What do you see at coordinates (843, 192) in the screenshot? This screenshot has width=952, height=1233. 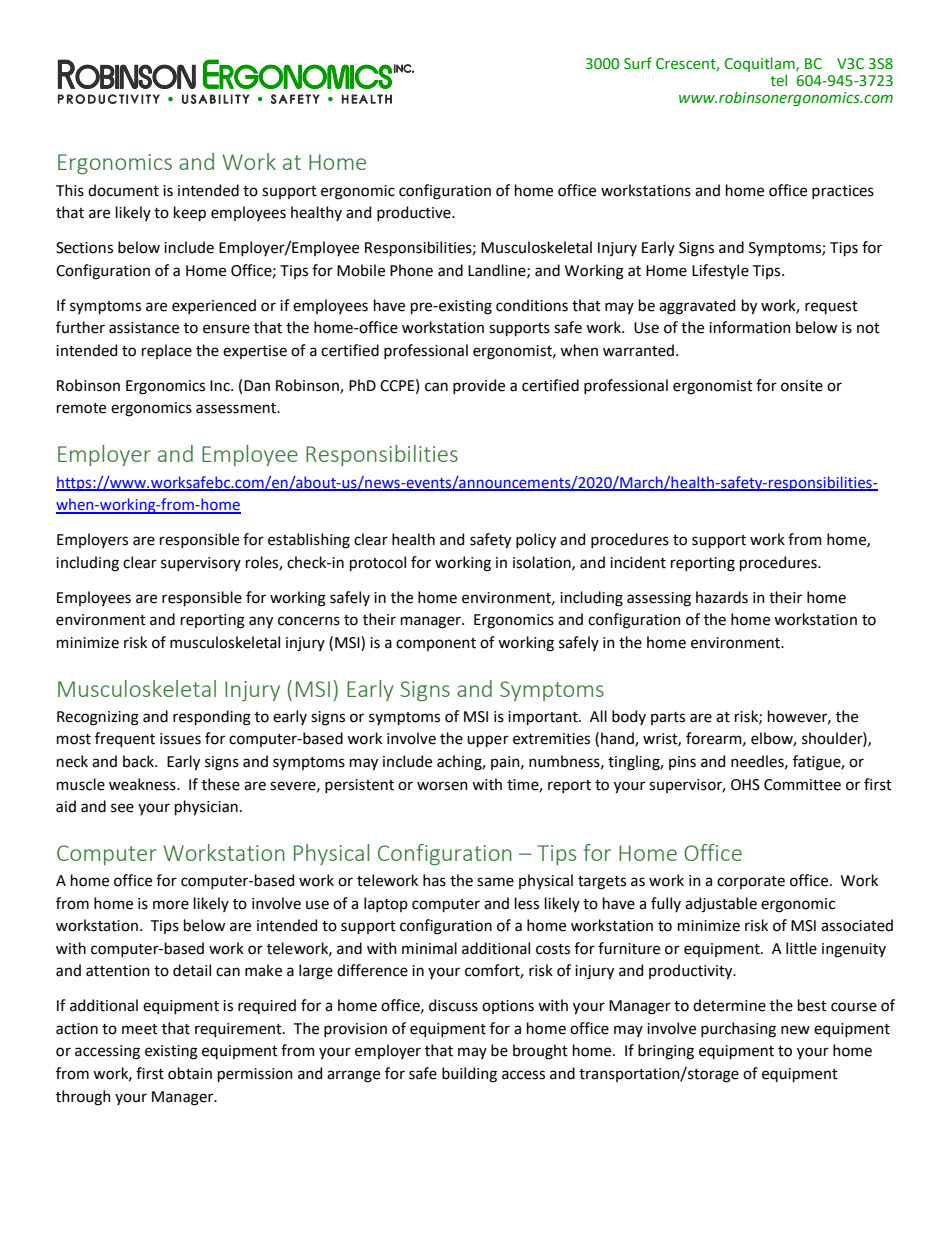 I see `practices` at bounding box center [843, 192].
